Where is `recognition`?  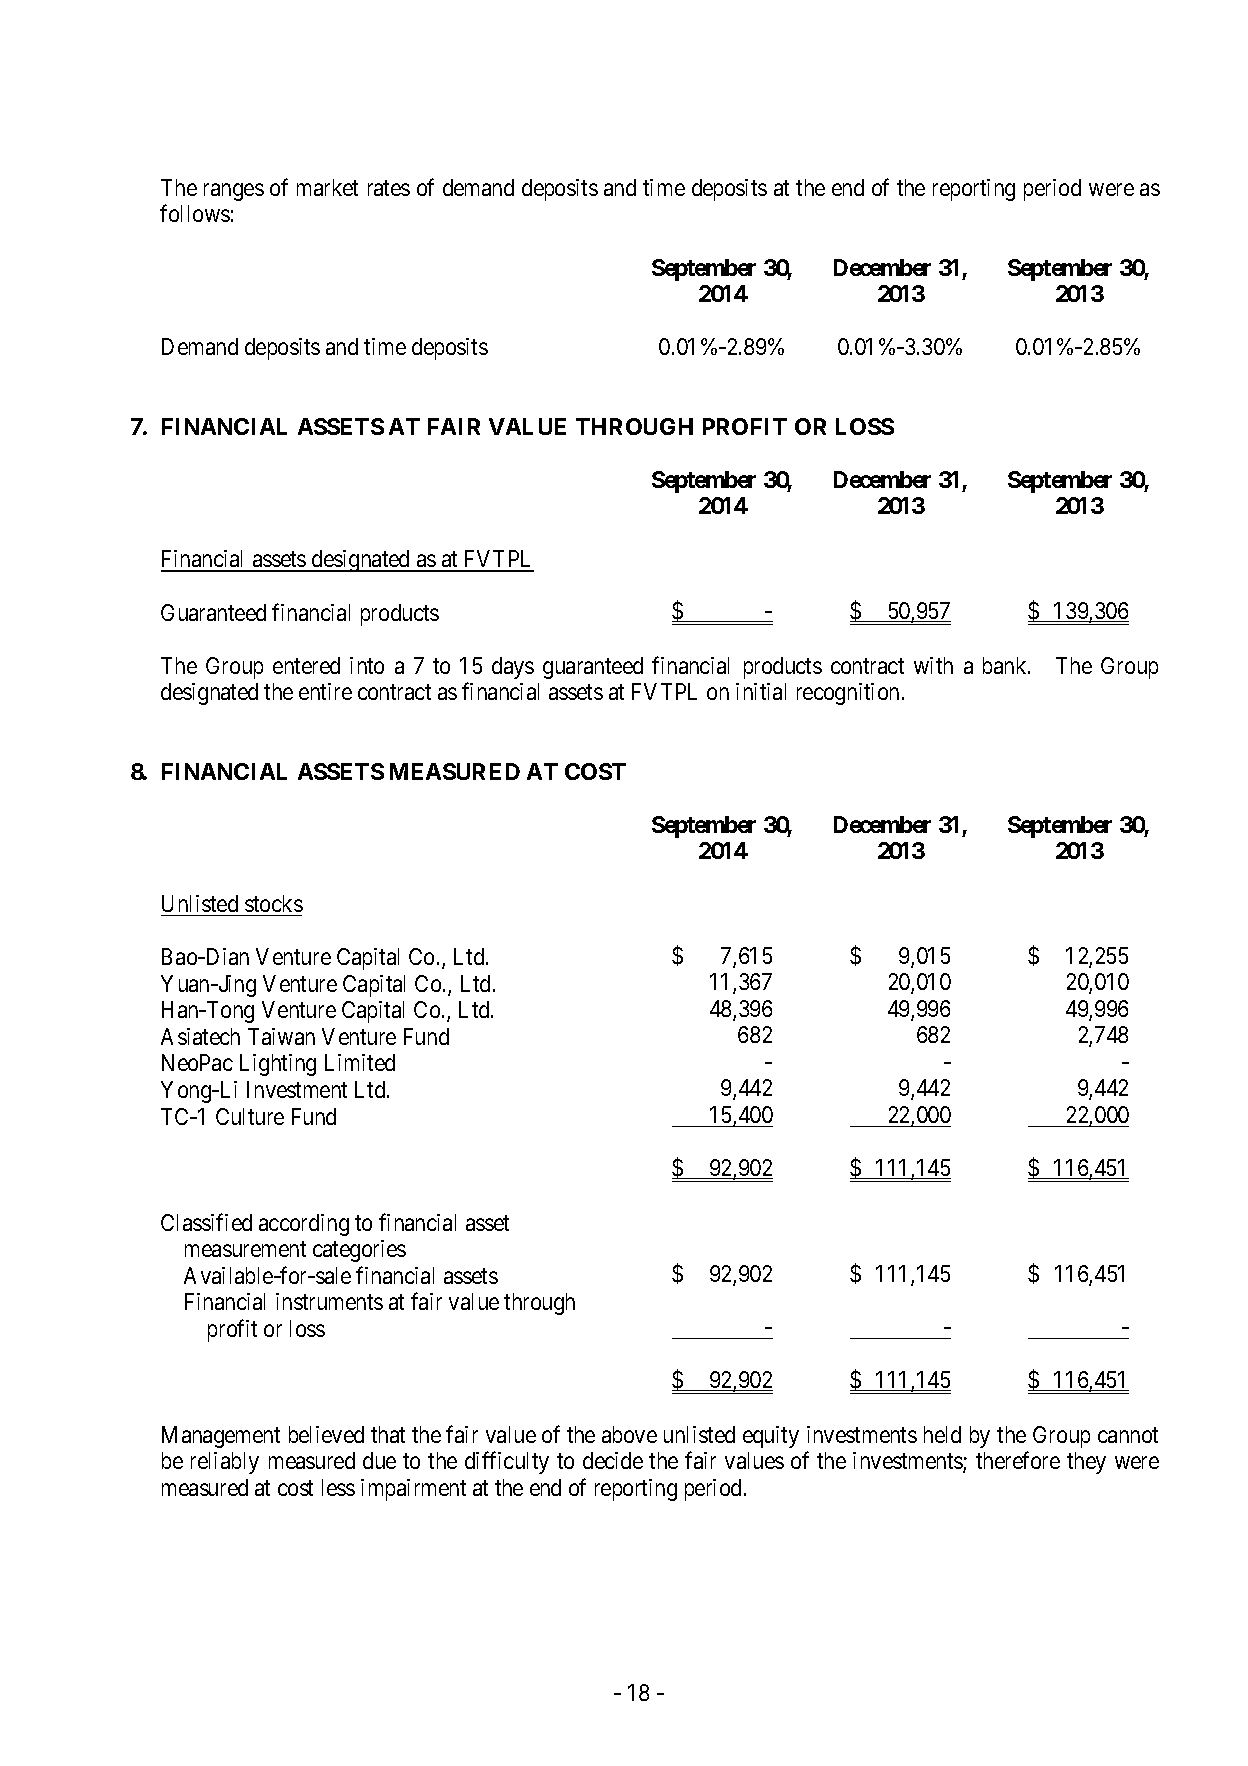
recognition is located at coordinates (848, 694).
